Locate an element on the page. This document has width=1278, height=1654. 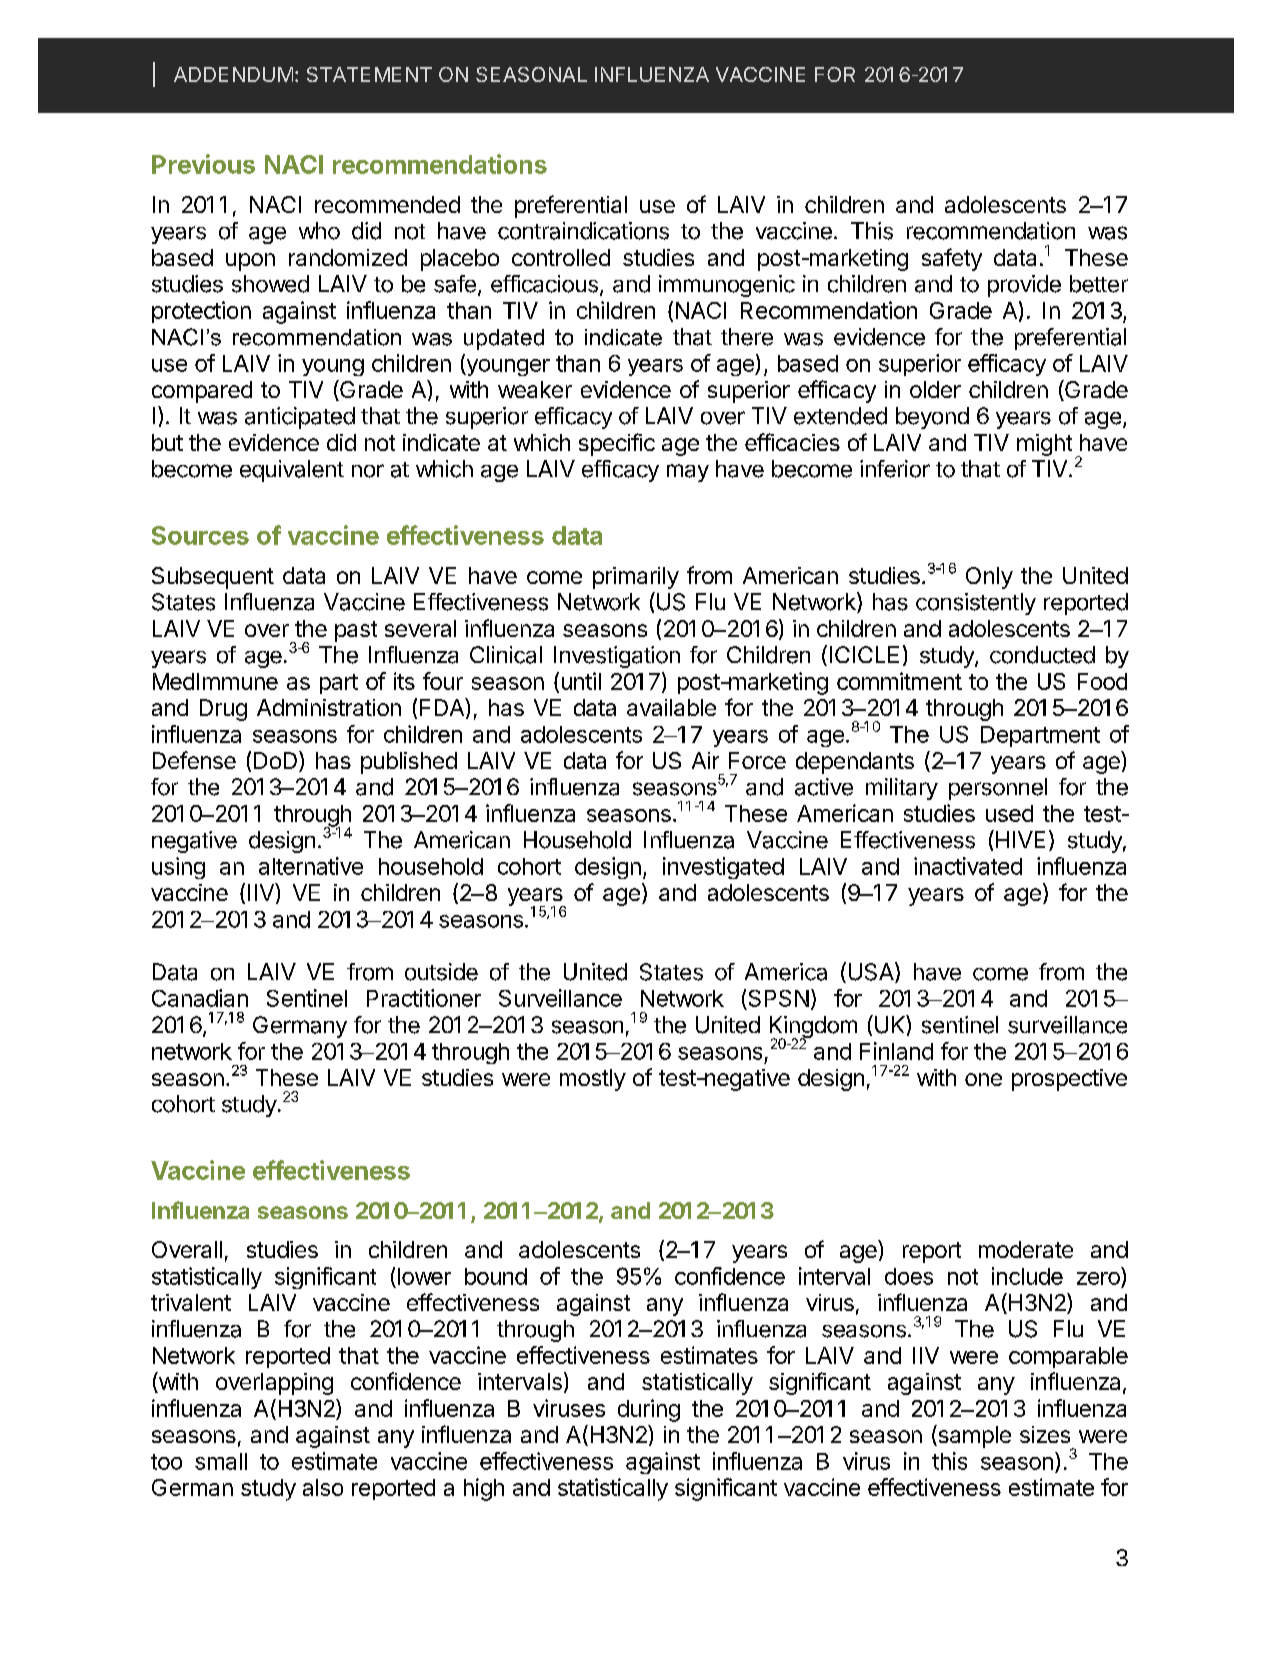
Only is located at coordinates (989, 578).
